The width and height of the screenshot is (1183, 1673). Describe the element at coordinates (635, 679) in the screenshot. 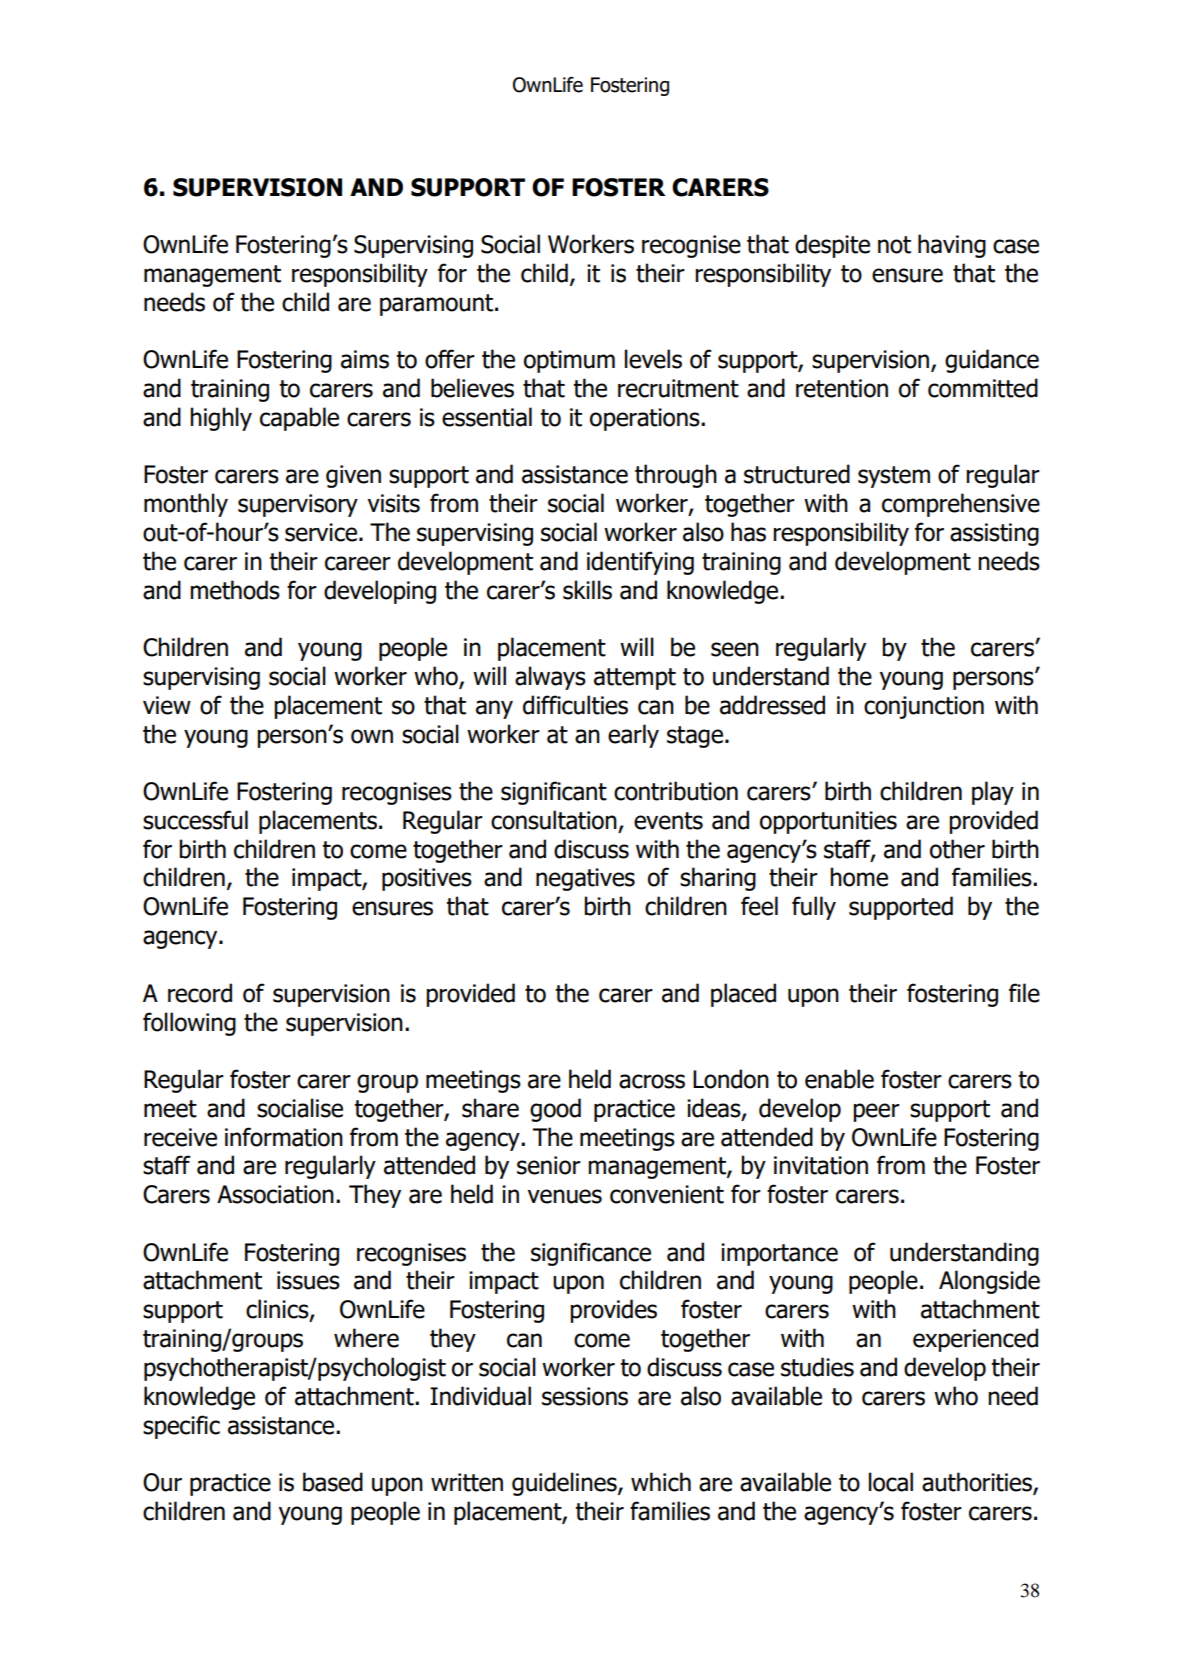

I see `attempt` at that location.
